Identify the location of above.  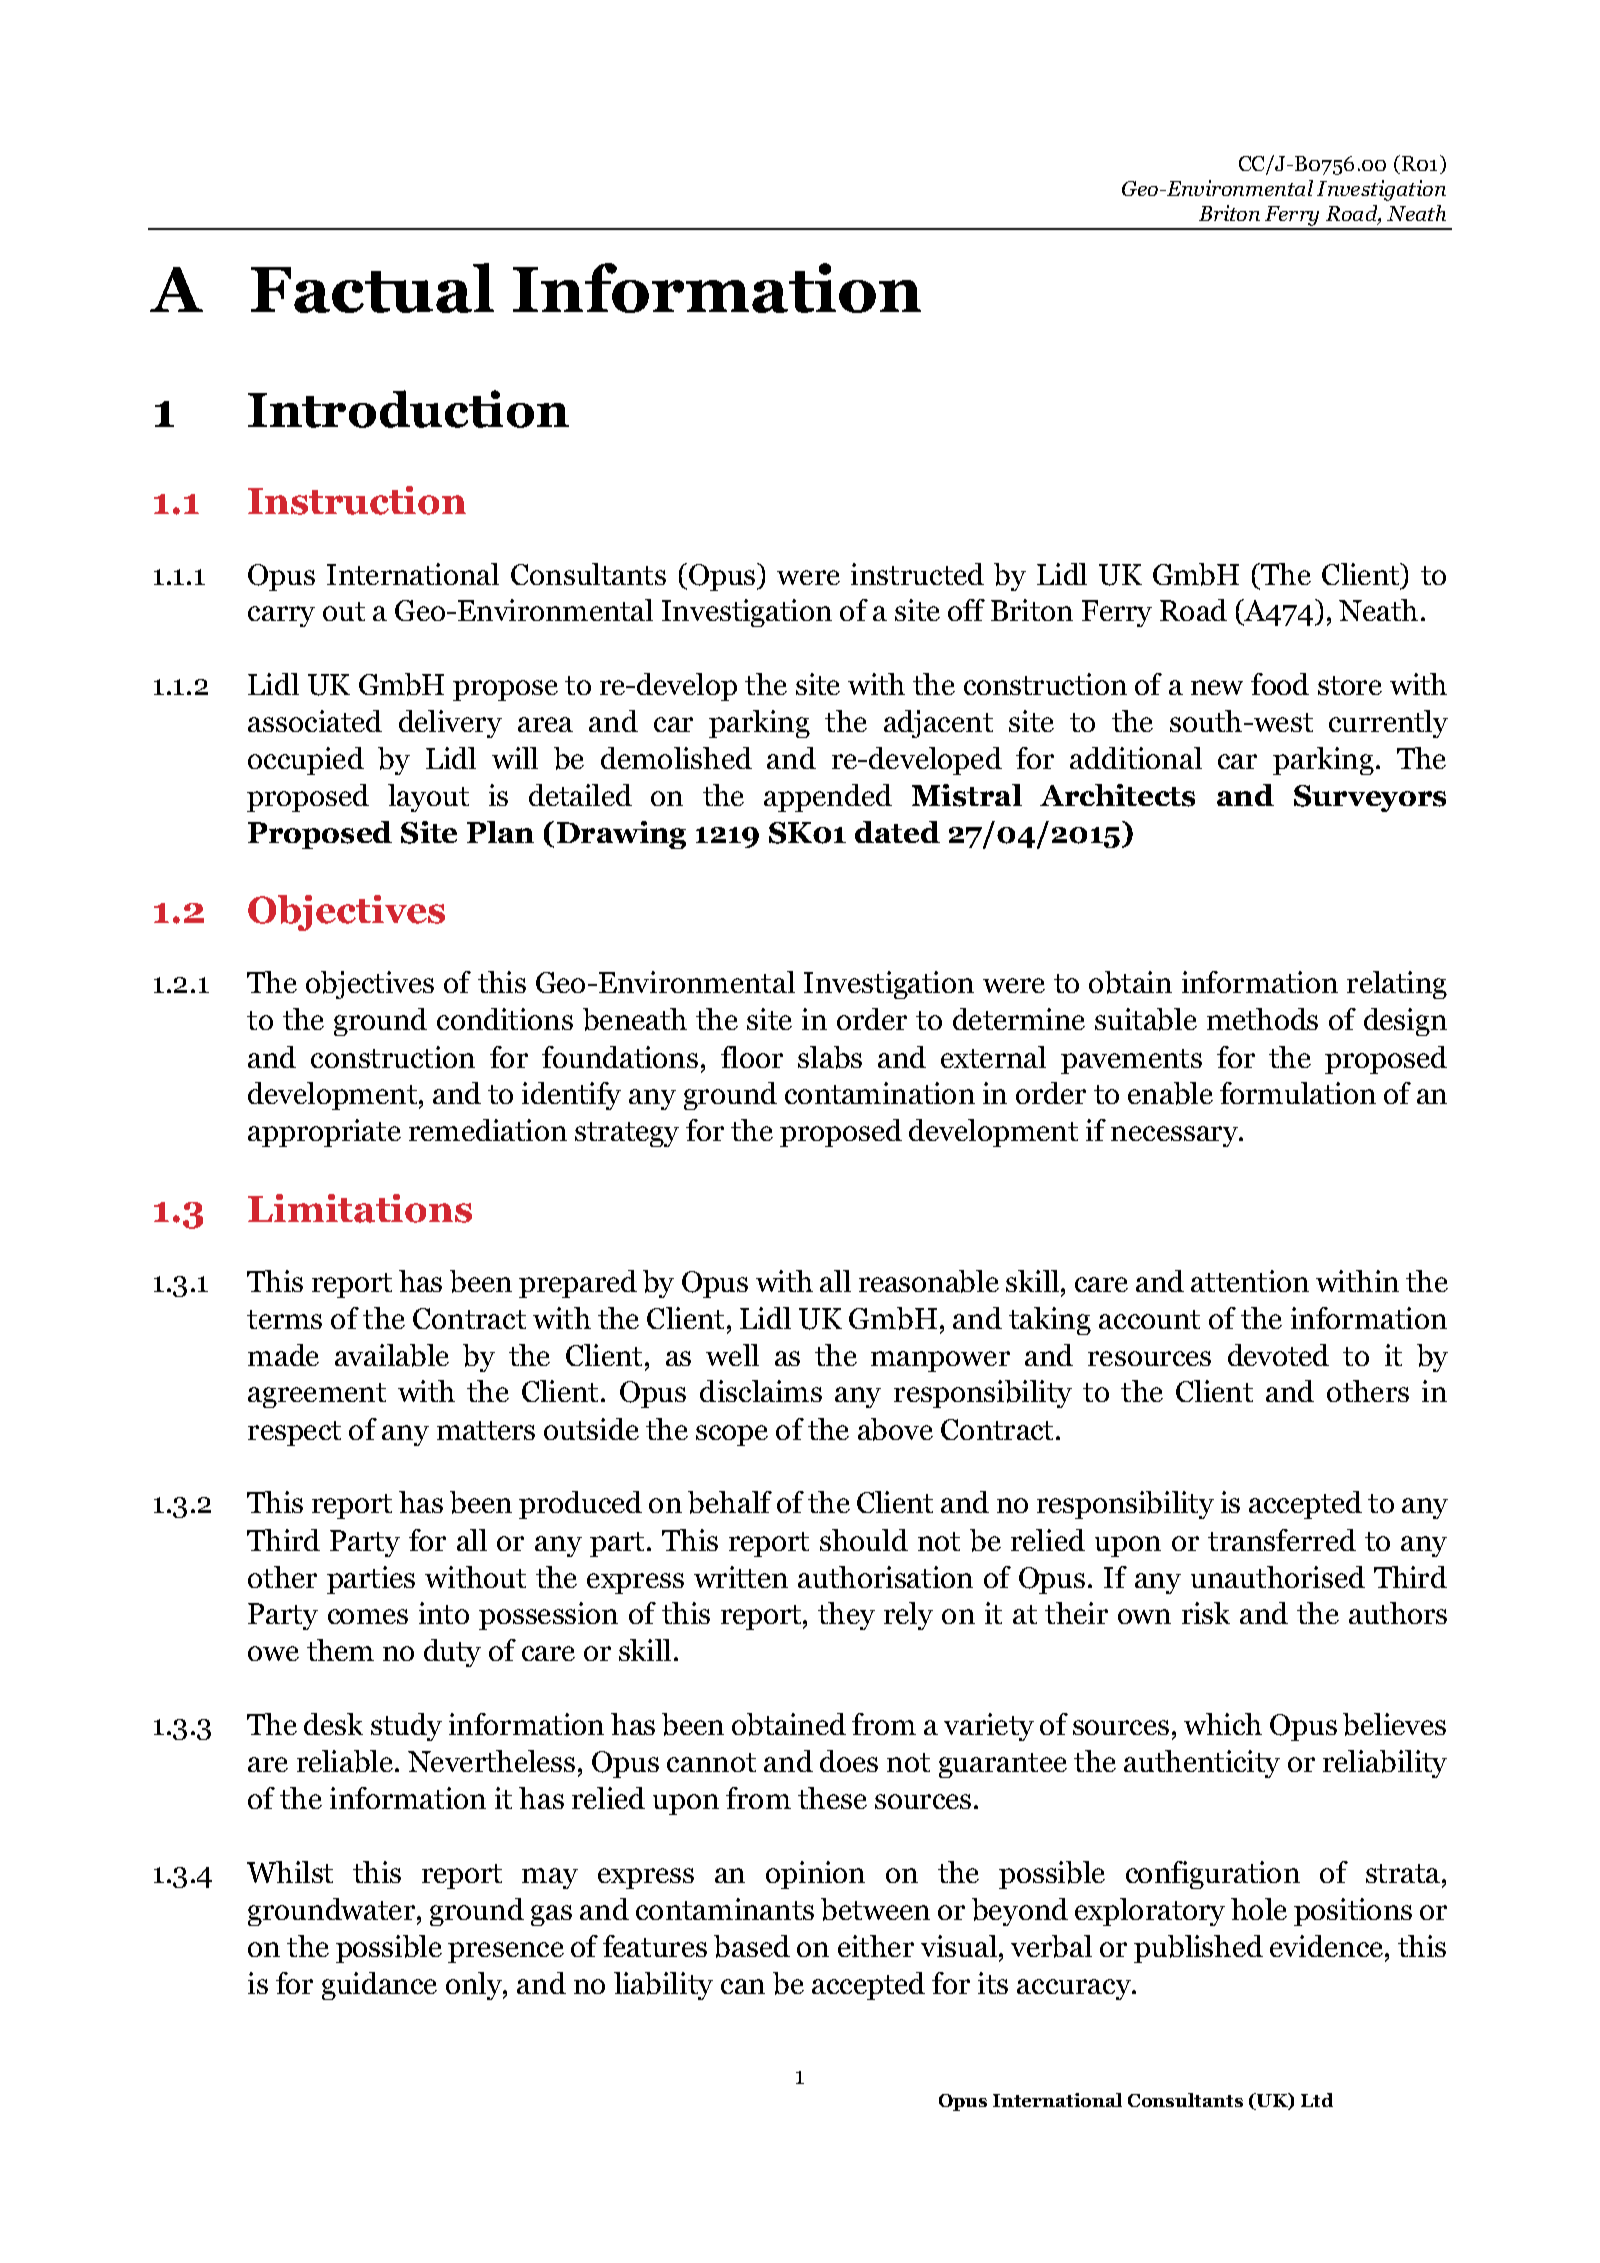
(895, 1429).
